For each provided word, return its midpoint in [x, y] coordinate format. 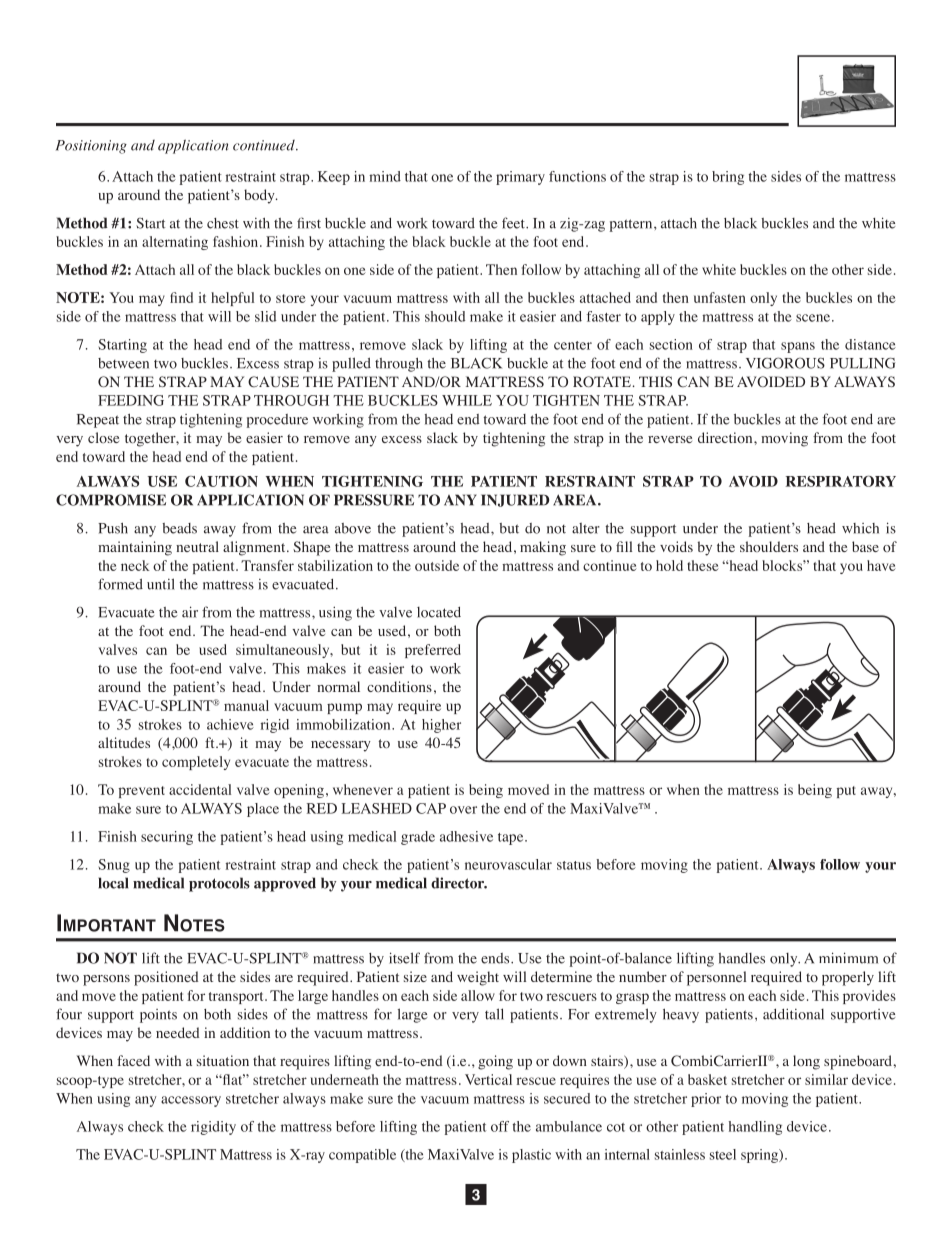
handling [755, 1128]
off [500, 1126]
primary [520, 178]
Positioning [91, 147]
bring [728, 178]
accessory [191, 1101]
